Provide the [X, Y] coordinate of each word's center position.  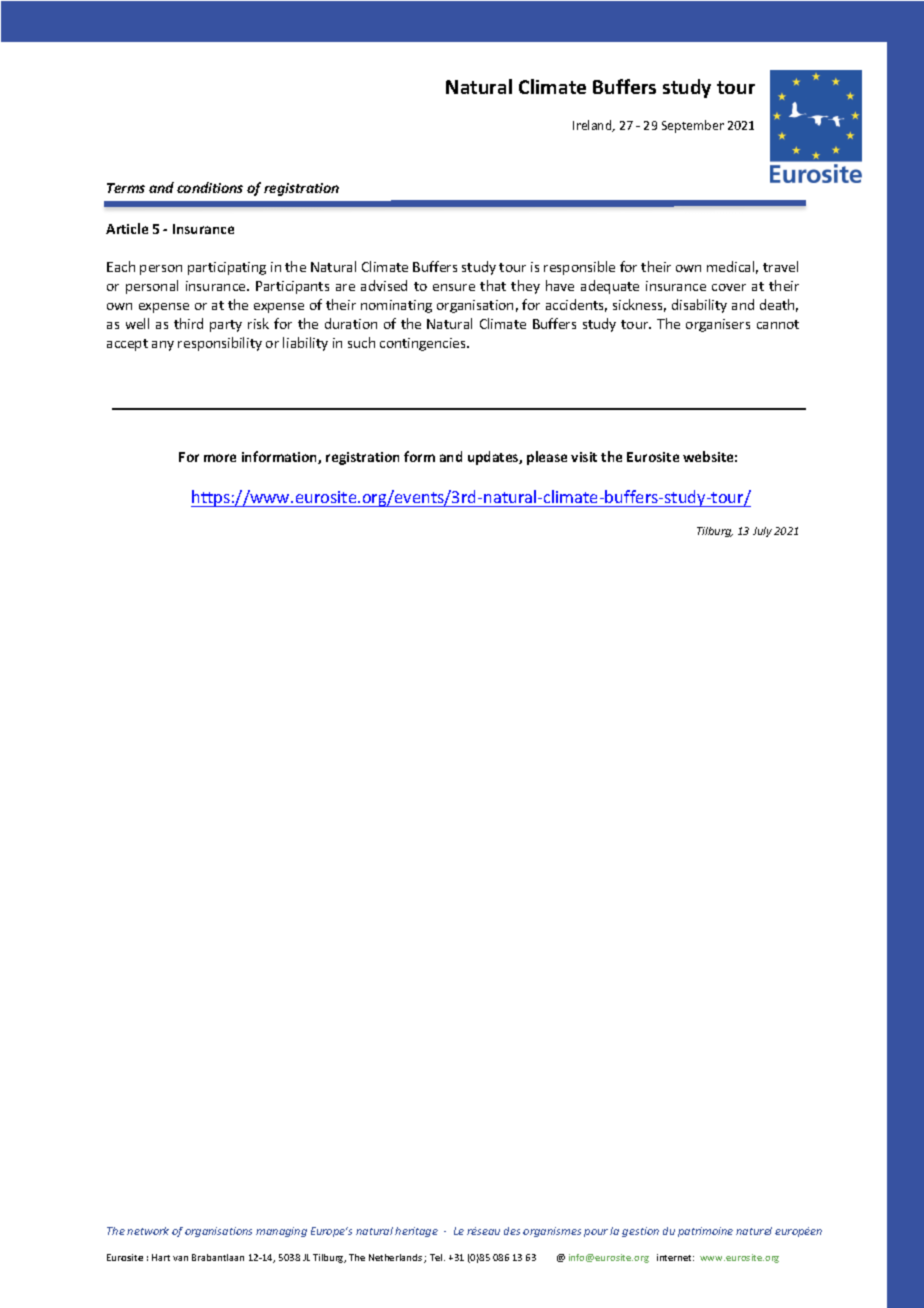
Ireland [593, 126]
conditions [210, 187]
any [163, 346]
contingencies [424, 344]
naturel [754, 1231]
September [693, 126]
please [547, 458]
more [220, 458]
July [762, 532]
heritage [416, 1232]
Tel [437, 1257]
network [148, 1231]
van [180, 1258]
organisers [718, 325]
